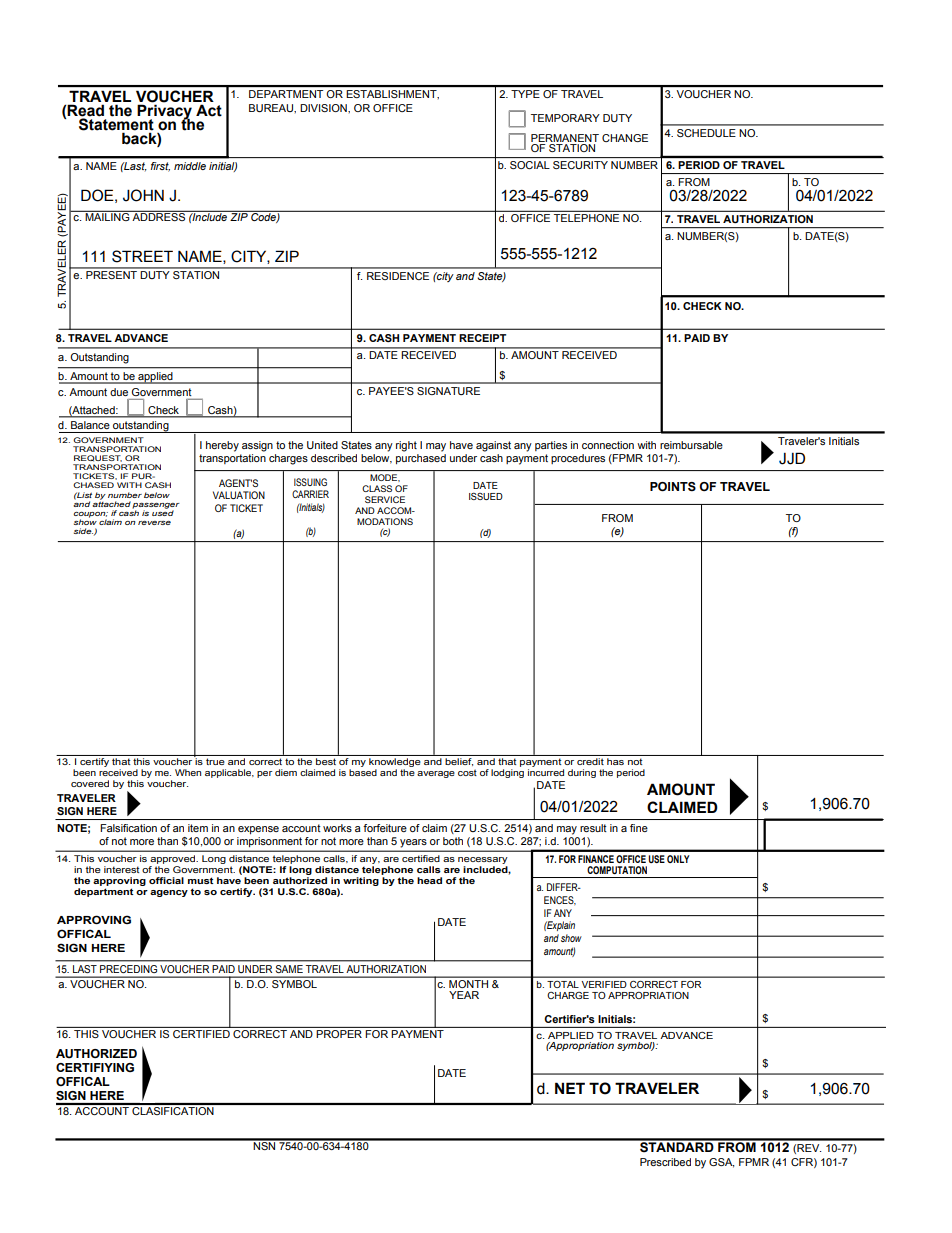  What do you see at coordinates (188, 772) in the screenshot?
I see `When` at bounding box center [188, 772].
